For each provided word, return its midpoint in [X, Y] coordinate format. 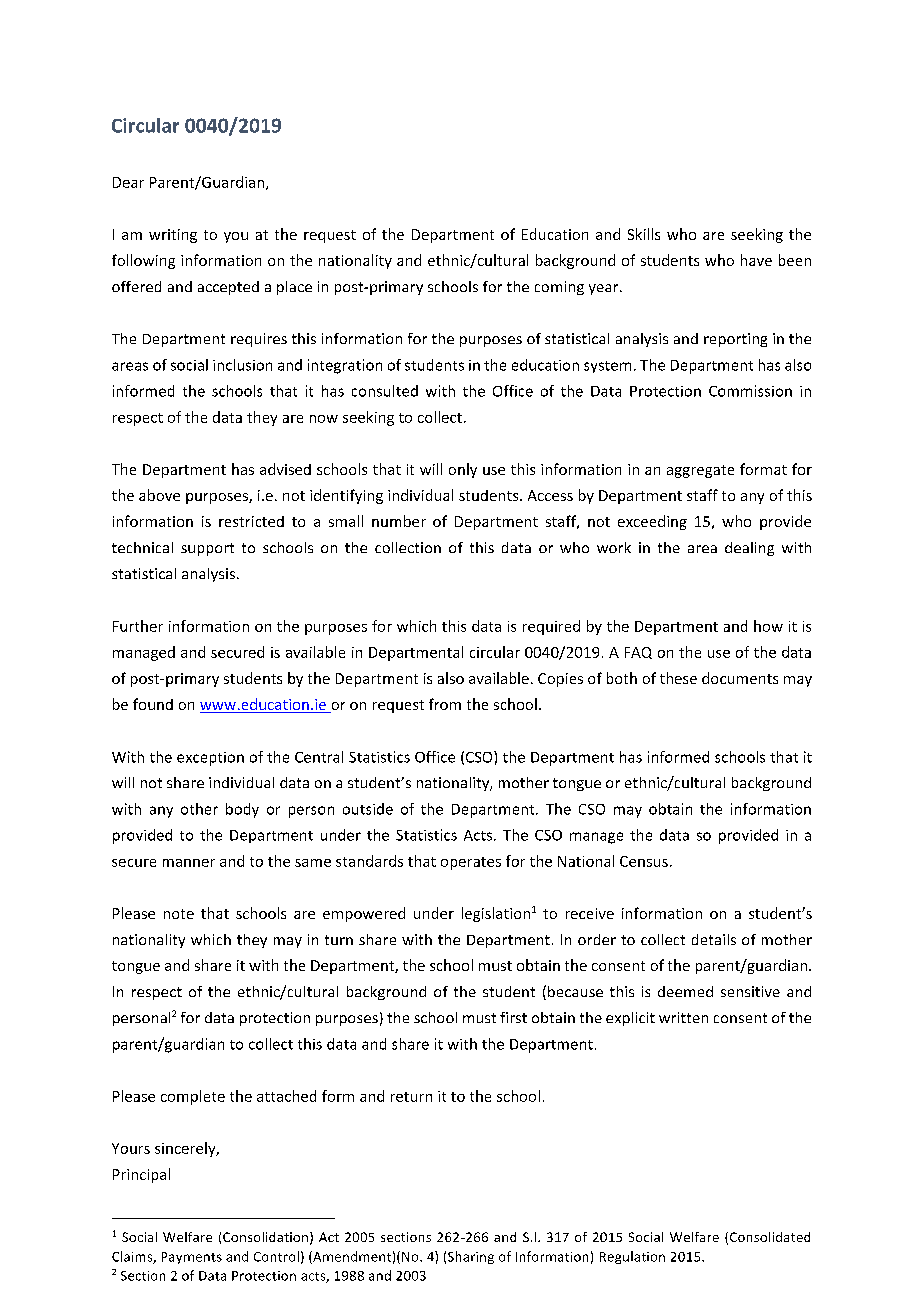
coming [559, 288]
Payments [192, 1258]
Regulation [632, 1257]
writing [173, 236]
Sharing [471, 1257]
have [756, 260]
